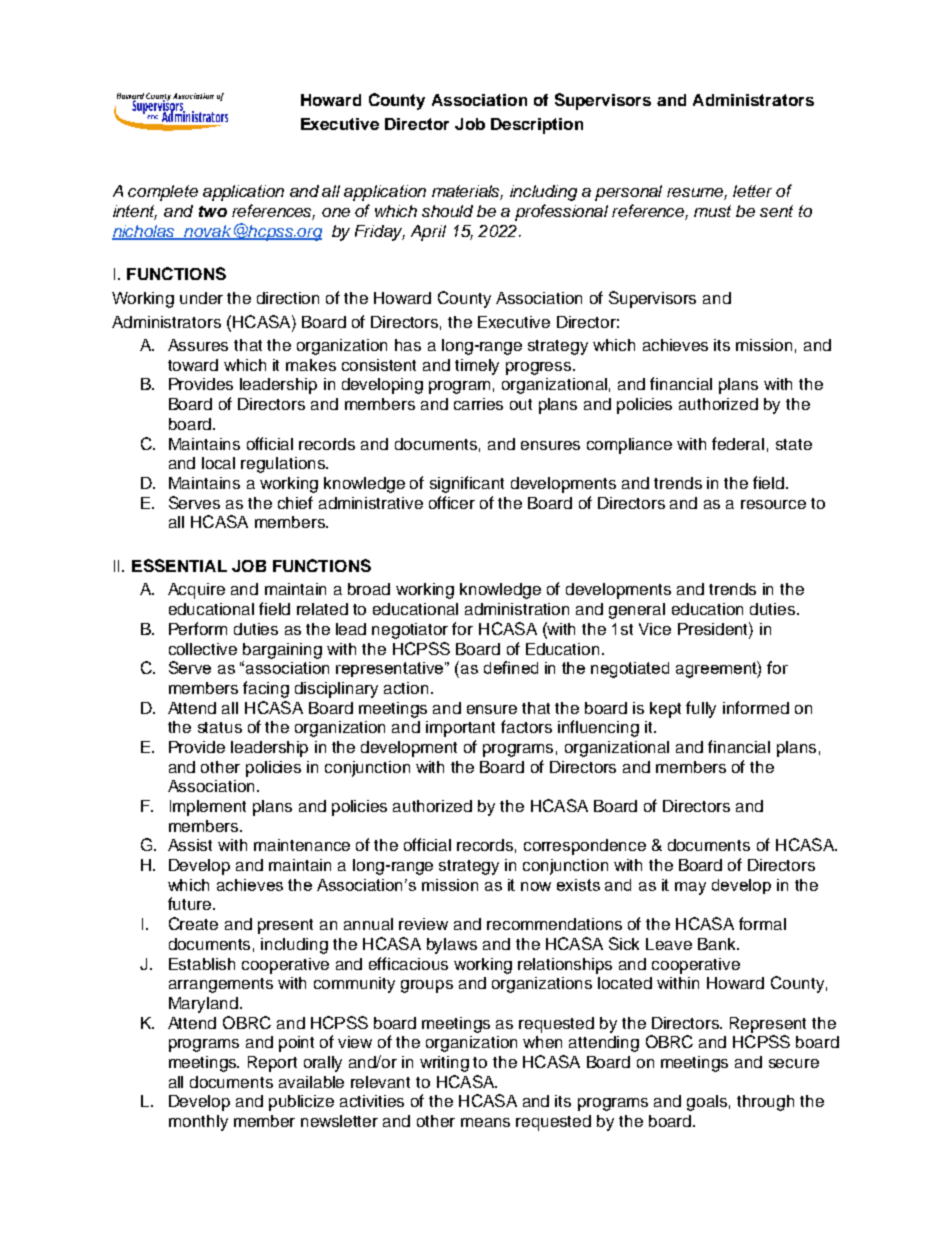 The height and width of the page is (1233, 952). I want to click on important, so click(460, 729).
